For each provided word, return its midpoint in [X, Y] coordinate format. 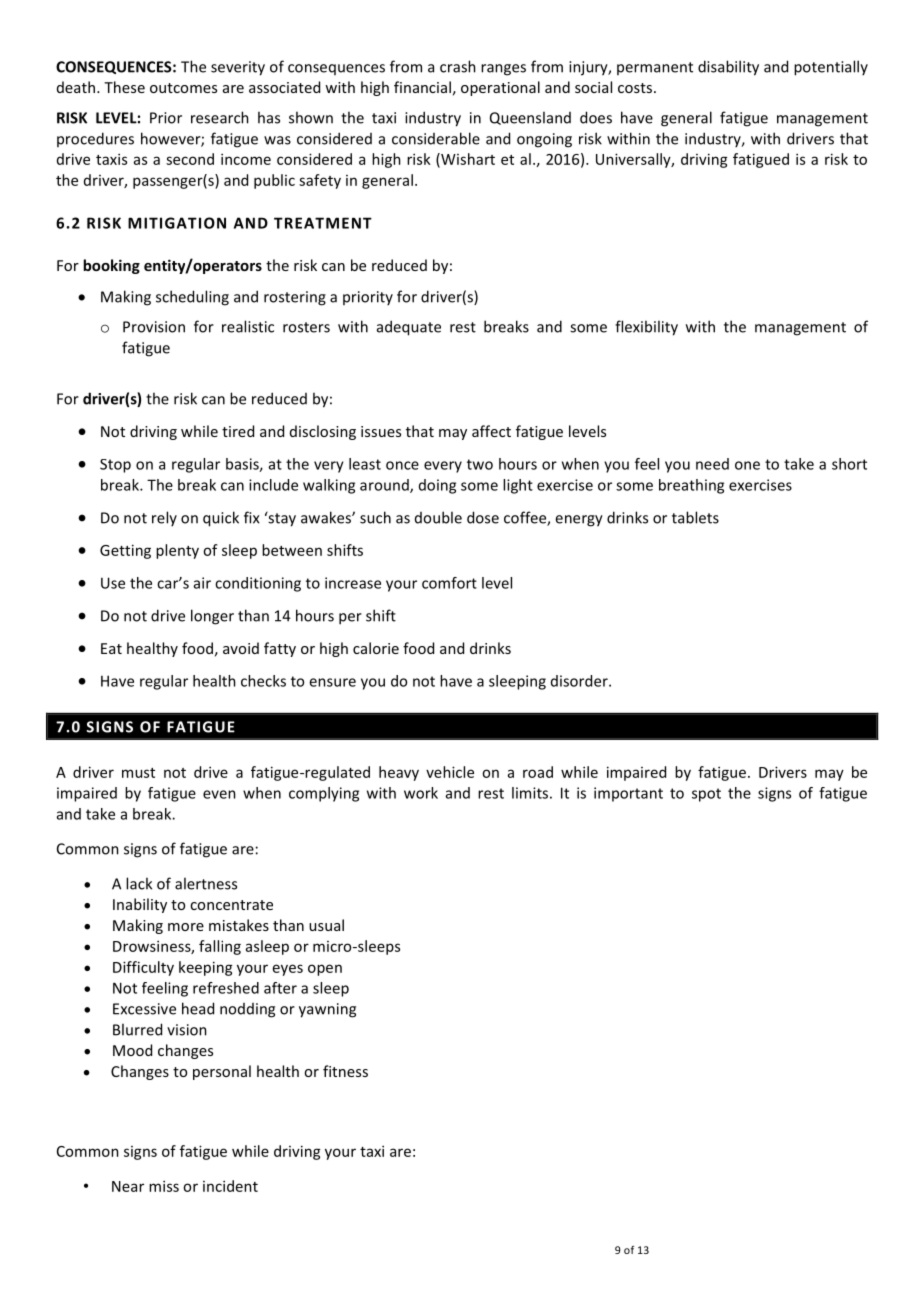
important [628, 794]
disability [728, 68]
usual [326, 925]
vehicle [450, 772]
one [747, 465]
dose [483, 517]
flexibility [646, 328]
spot [706, 795]
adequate [409, 328]
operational [500, 88]
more [186, 927]
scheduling [192, 298]
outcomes [183, 88]
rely [164, 518]
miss [164, 1186]
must [138, 773]
